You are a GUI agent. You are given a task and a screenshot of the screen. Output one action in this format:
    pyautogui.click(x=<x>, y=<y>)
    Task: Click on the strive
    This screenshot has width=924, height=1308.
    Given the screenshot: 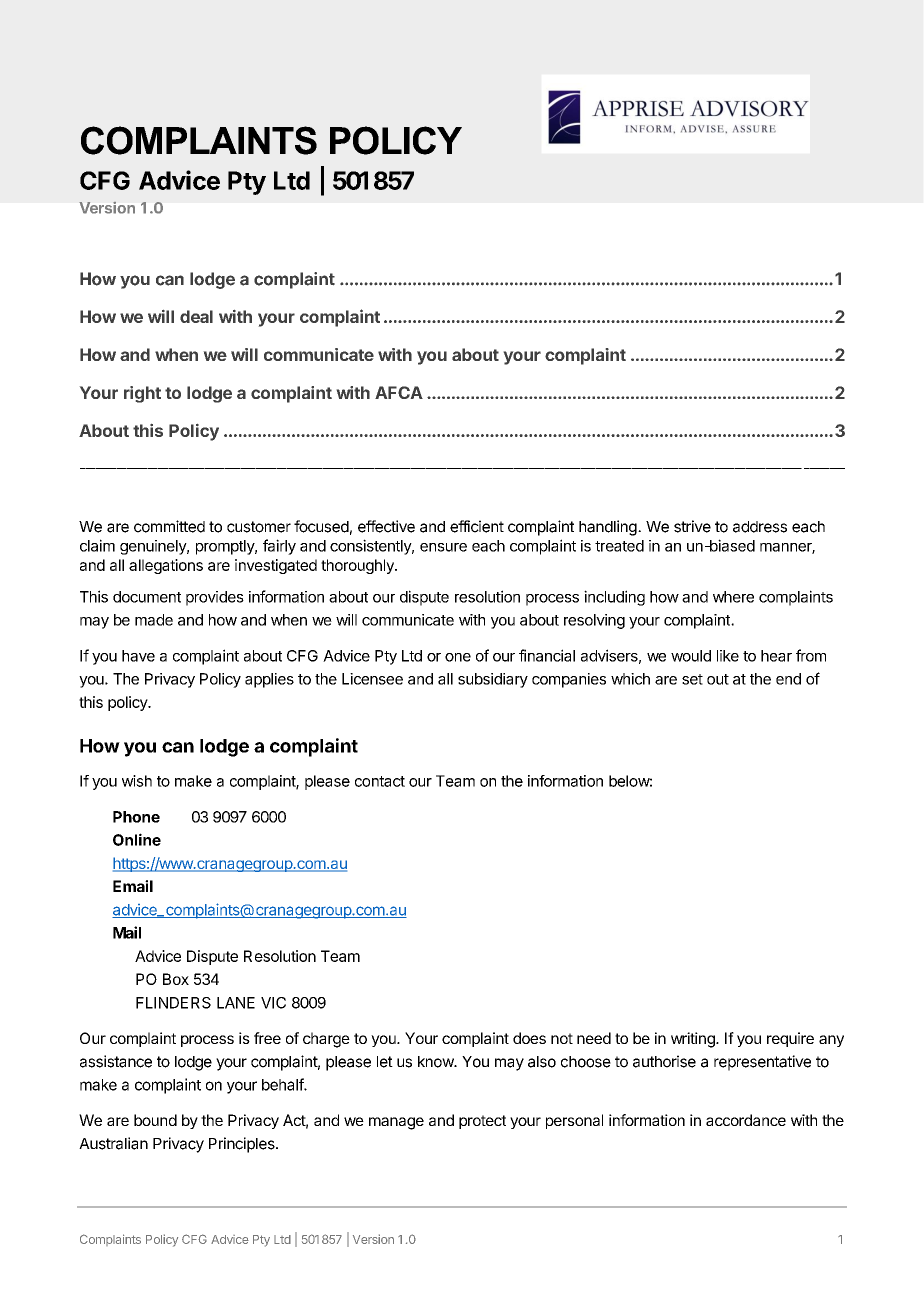 What is the action you would take?
    pyautogui.click(x=692, y=526)
